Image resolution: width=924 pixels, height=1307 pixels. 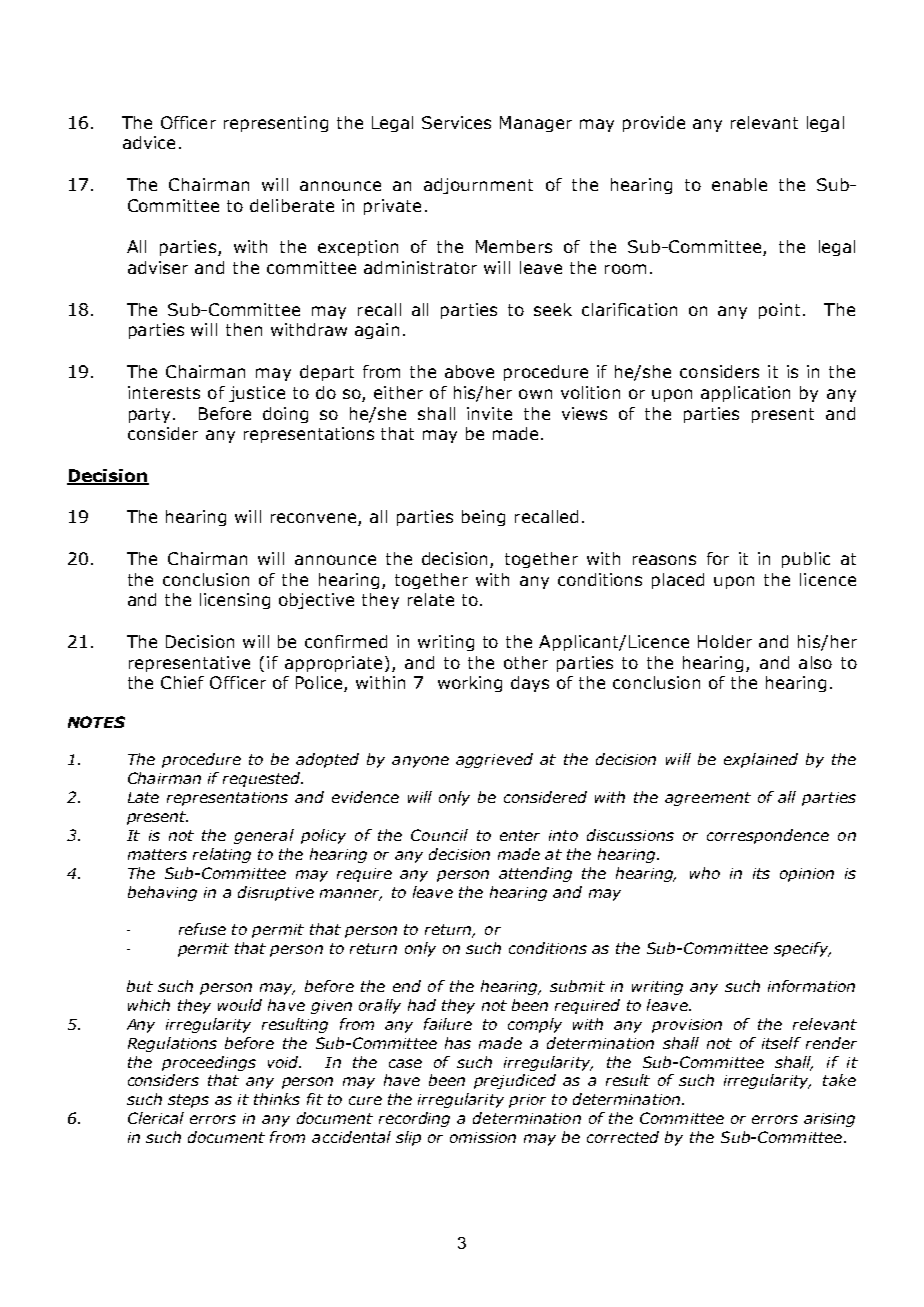 I want to click on advice, so click(x=149, y=142).
